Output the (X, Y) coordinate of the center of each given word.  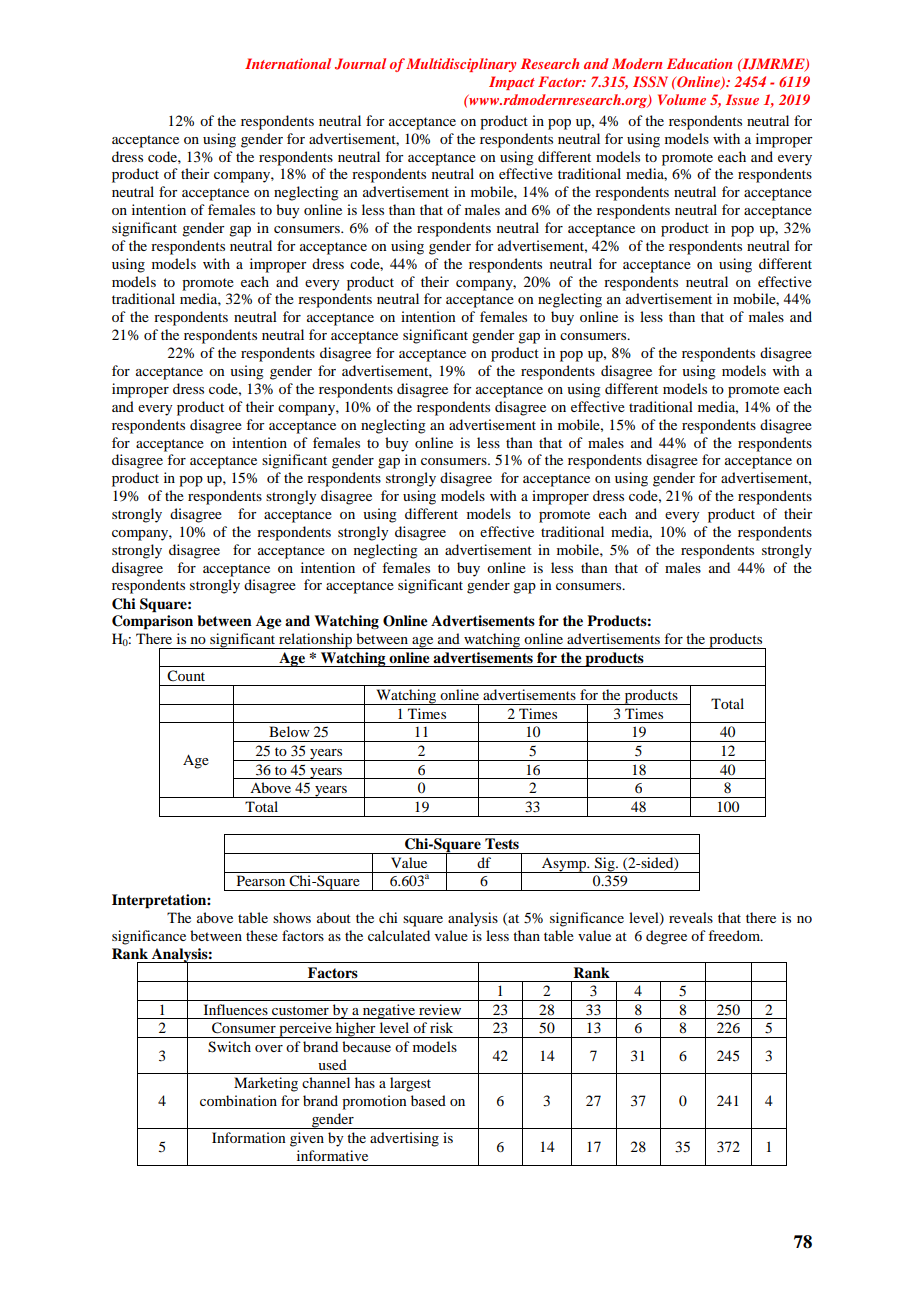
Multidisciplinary (461, 65)
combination (238, 1100)
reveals (691, 917)
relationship (315, 641)
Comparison (152, 622)
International (288, 63)
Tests (502, 844)
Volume (682, 99)
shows (292, 917)
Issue (742, 99)
